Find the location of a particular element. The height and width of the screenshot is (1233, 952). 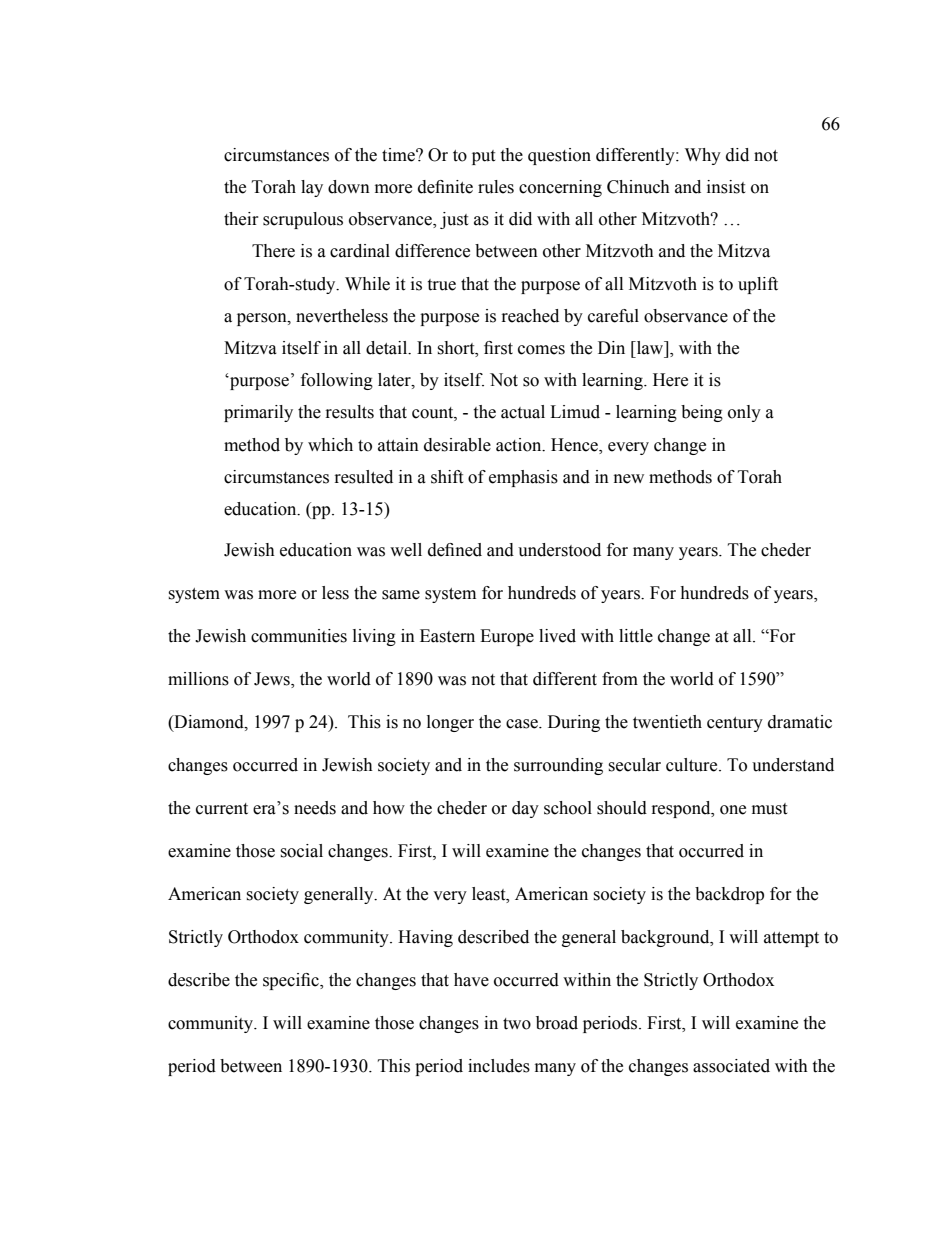

two is located at coordinates (517, 1024).
